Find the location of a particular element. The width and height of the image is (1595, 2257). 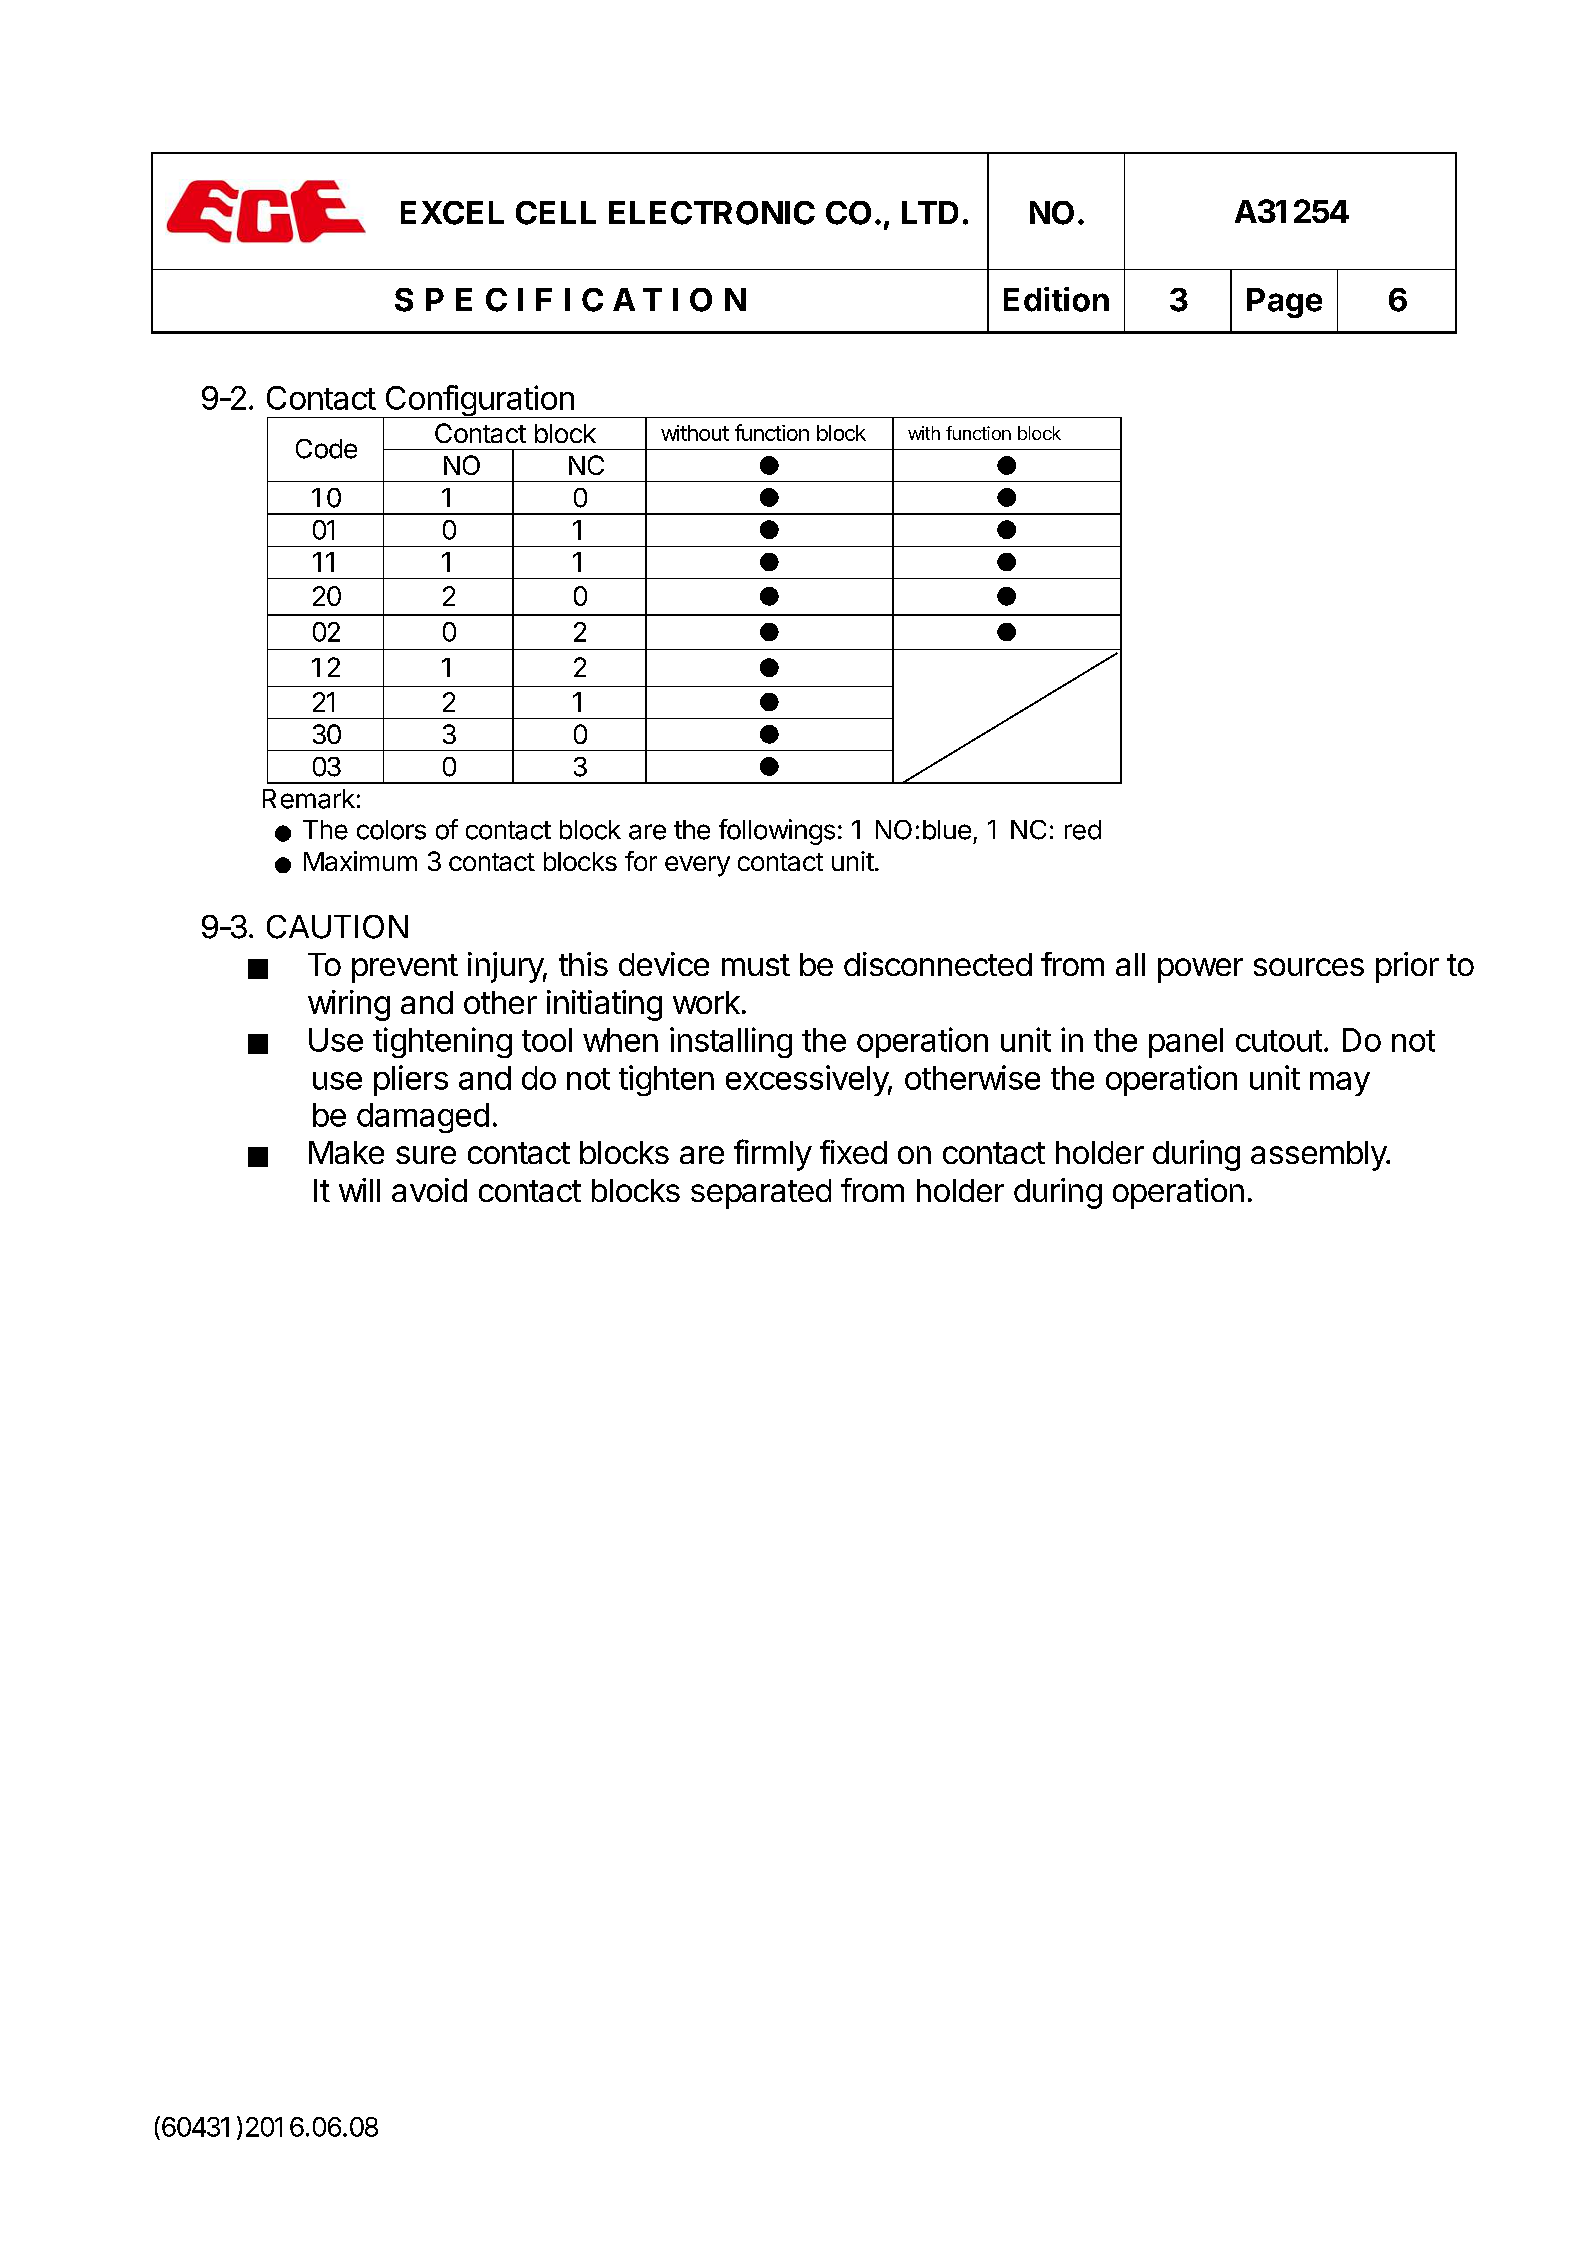

Remark is located at coordinates (309, 799).
